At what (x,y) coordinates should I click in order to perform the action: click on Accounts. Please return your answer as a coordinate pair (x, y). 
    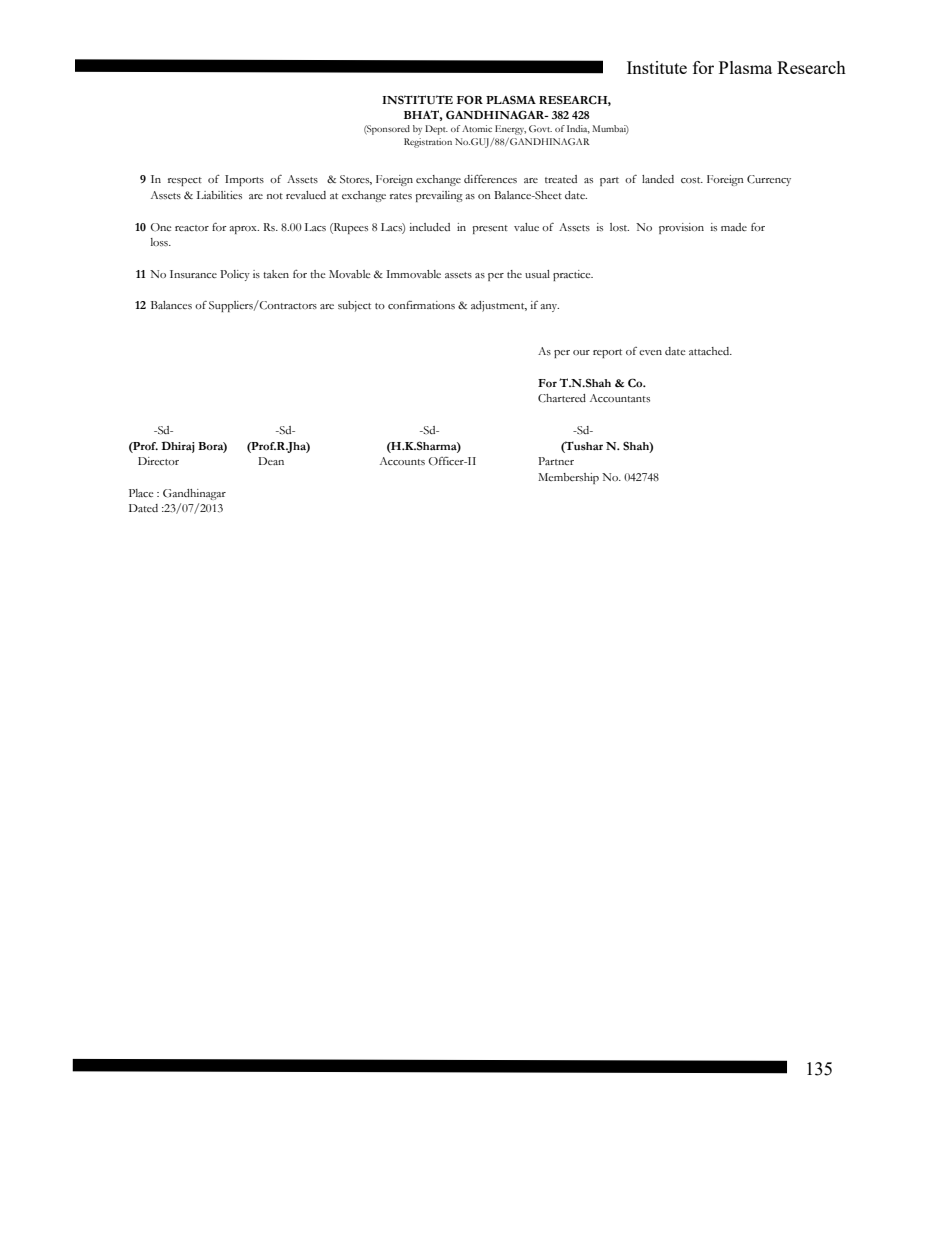
    Looking at the image, I should click on (402, 461).
